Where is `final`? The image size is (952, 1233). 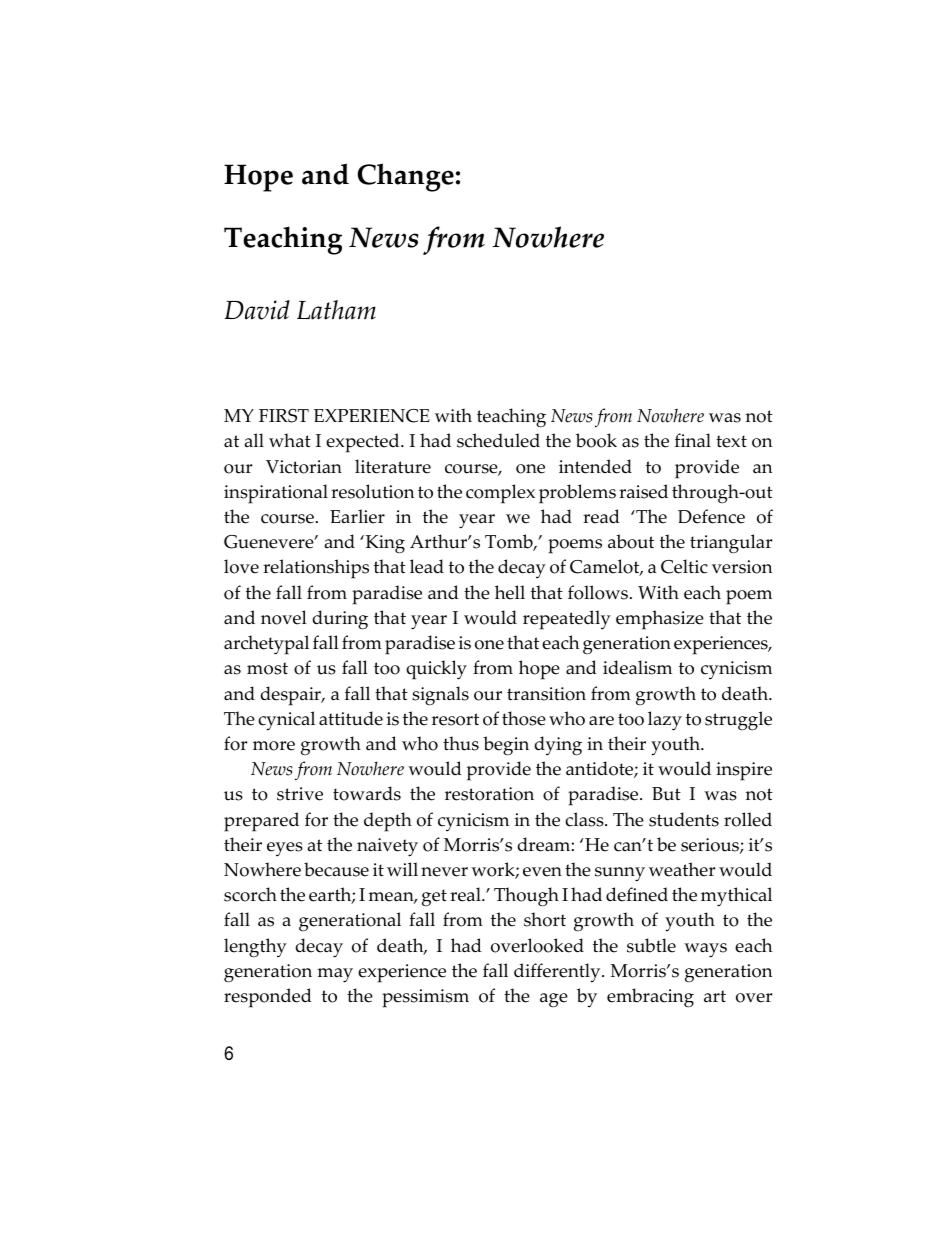
final is located at coordinates (693, 440).
